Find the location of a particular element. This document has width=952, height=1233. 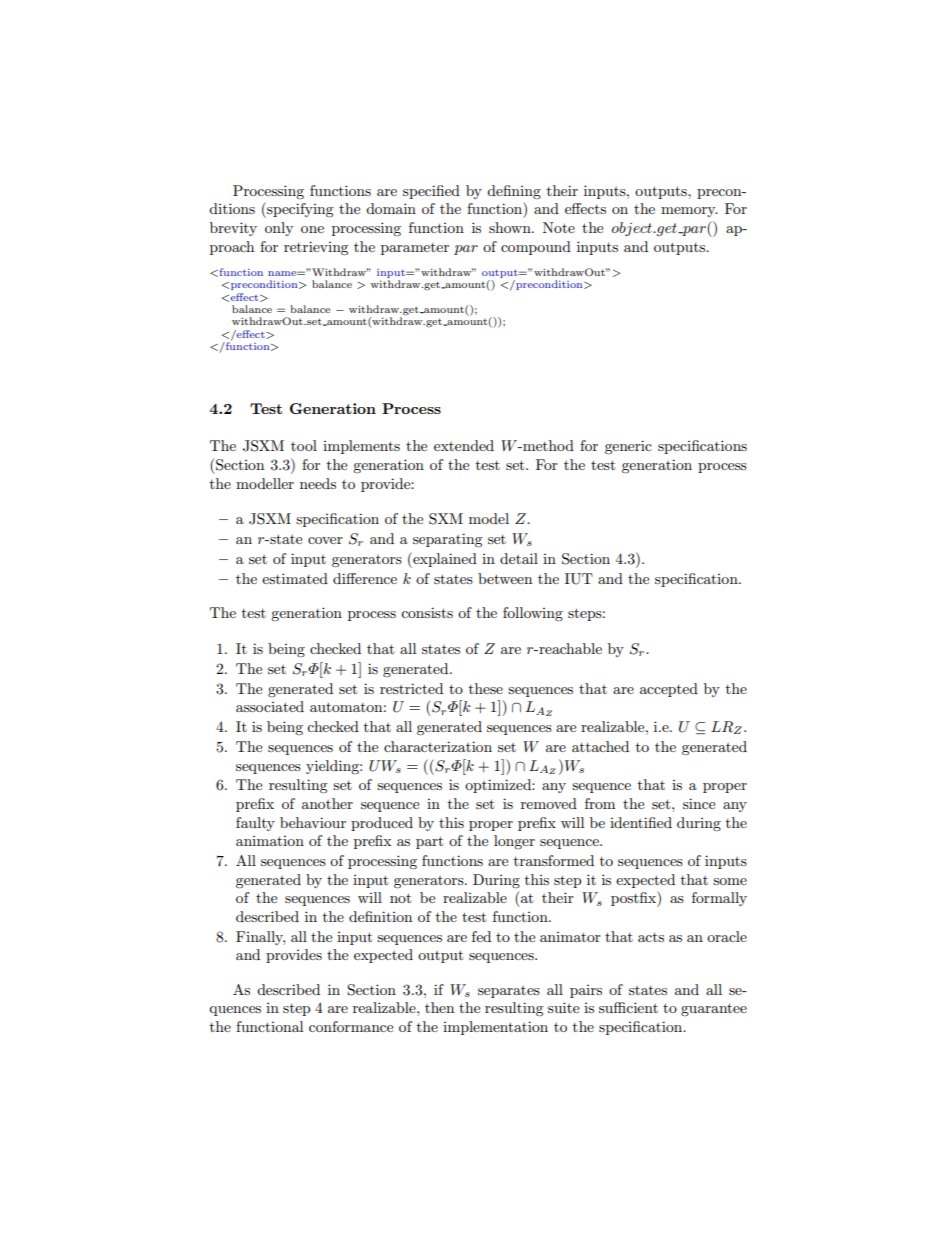

separates is located at coordinates (509, 992).
